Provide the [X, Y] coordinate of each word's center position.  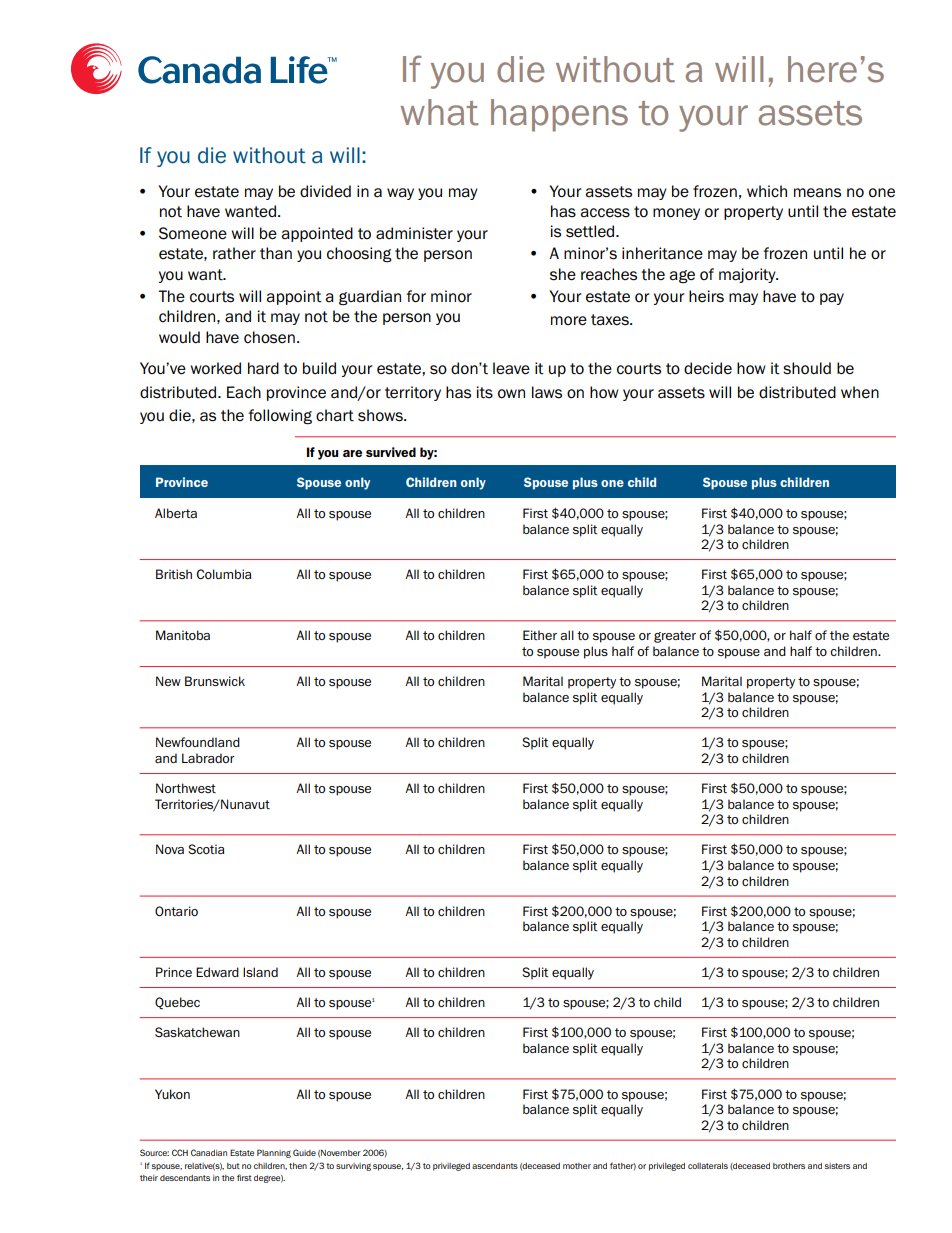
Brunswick [215, 681]
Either [540, 635]
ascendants [495, 1166]
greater [675, 637]
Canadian [209, 1152]
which [767, 191]
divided [325, 191]
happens [559, 115]
